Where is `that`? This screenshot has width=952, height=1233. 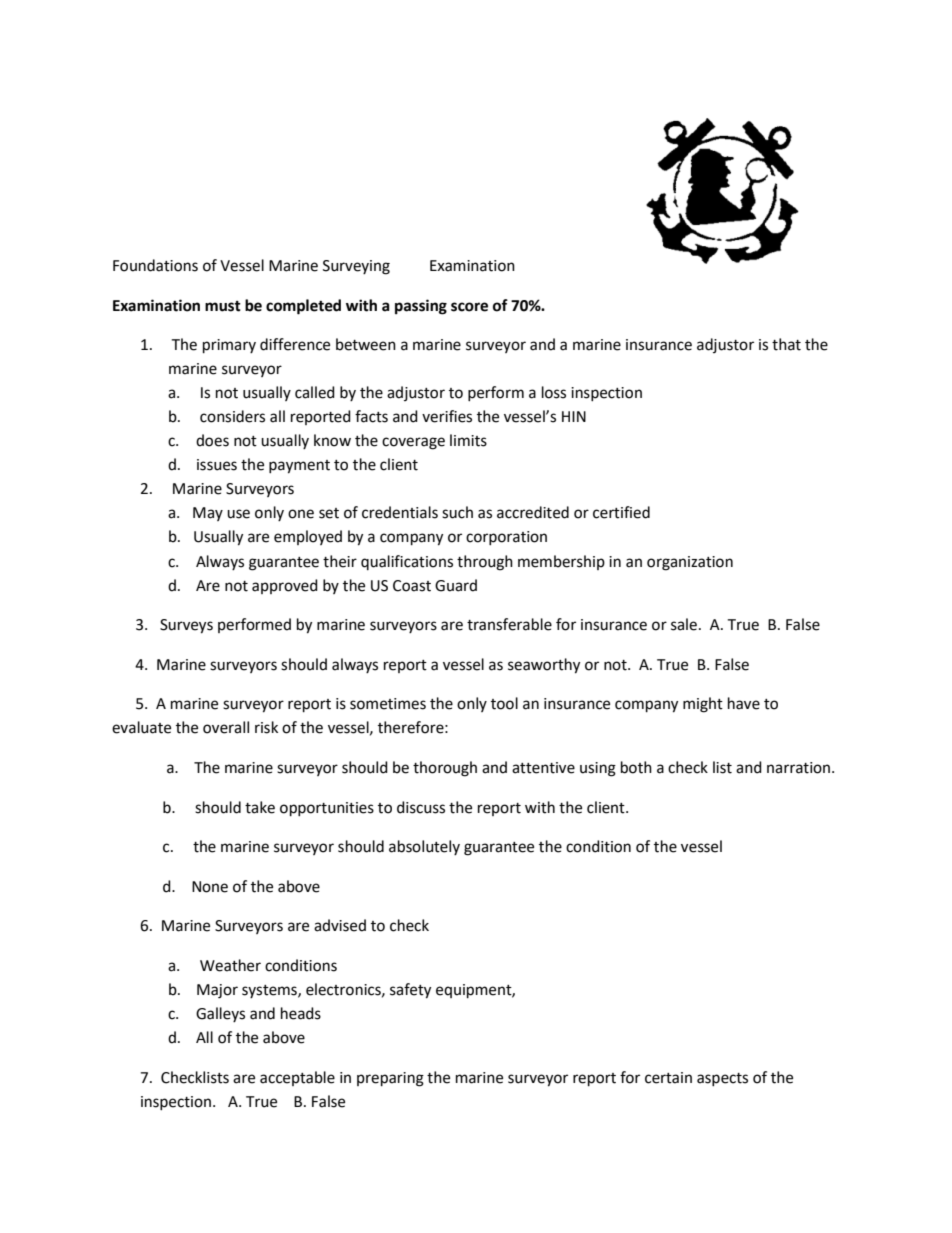
that is located at coordinates (786, 344).
